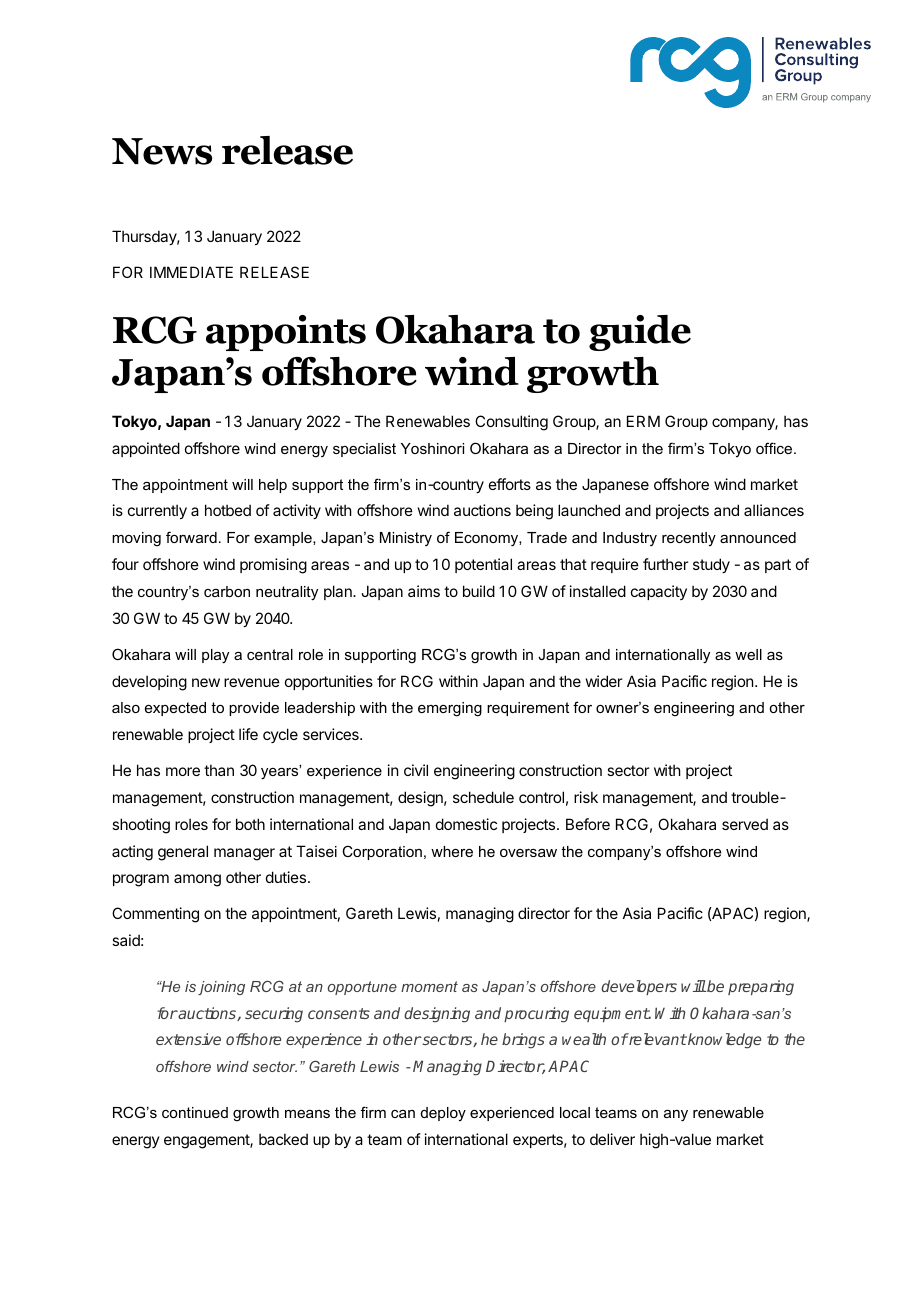  I want to click on where, so click(452, 851).
